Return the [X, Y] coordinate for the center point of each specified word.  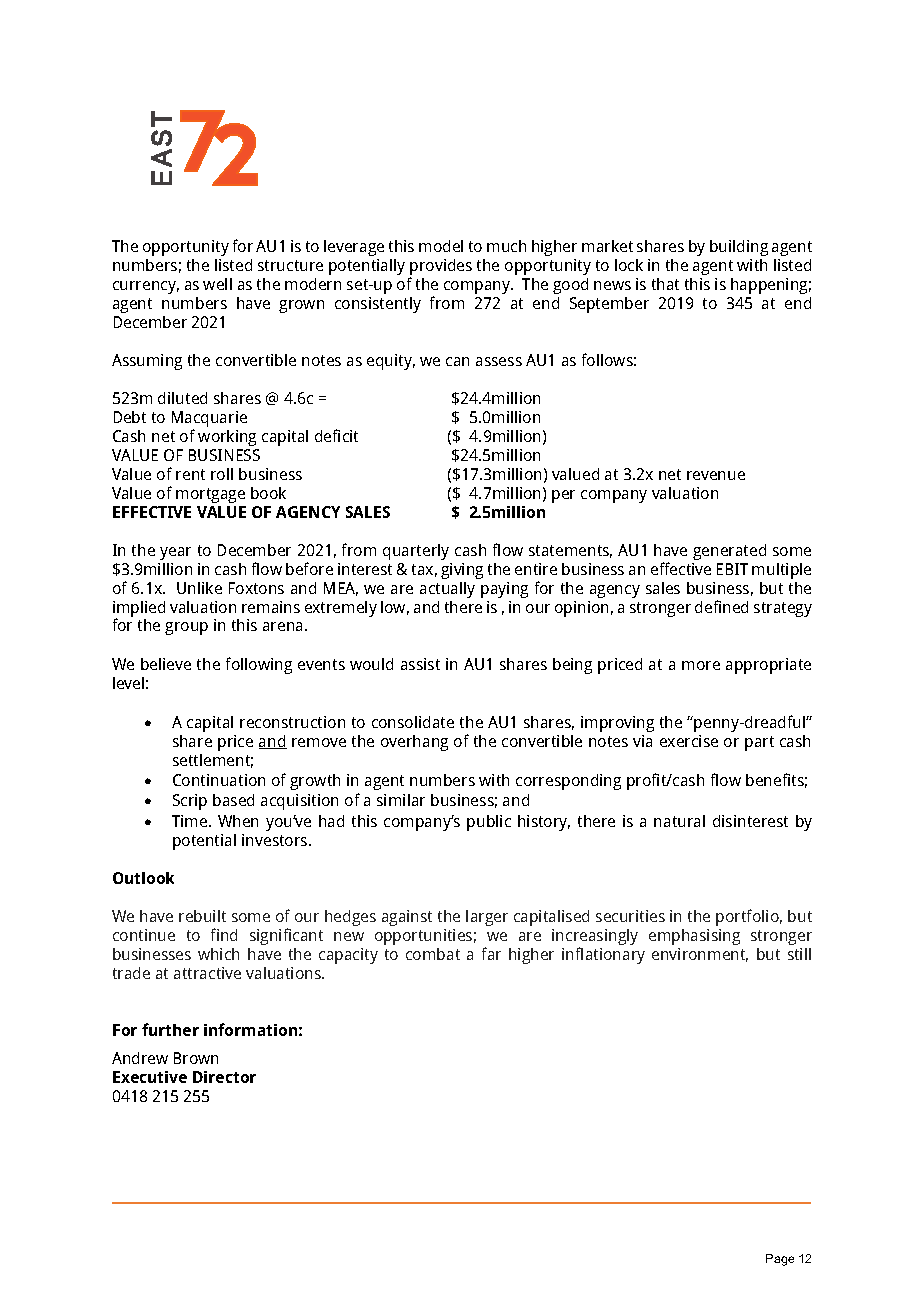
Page [780, 1260]
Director [224, 1077]
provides [441, 268]
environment [700, 955]
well [217, 284]
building [739, 248]
